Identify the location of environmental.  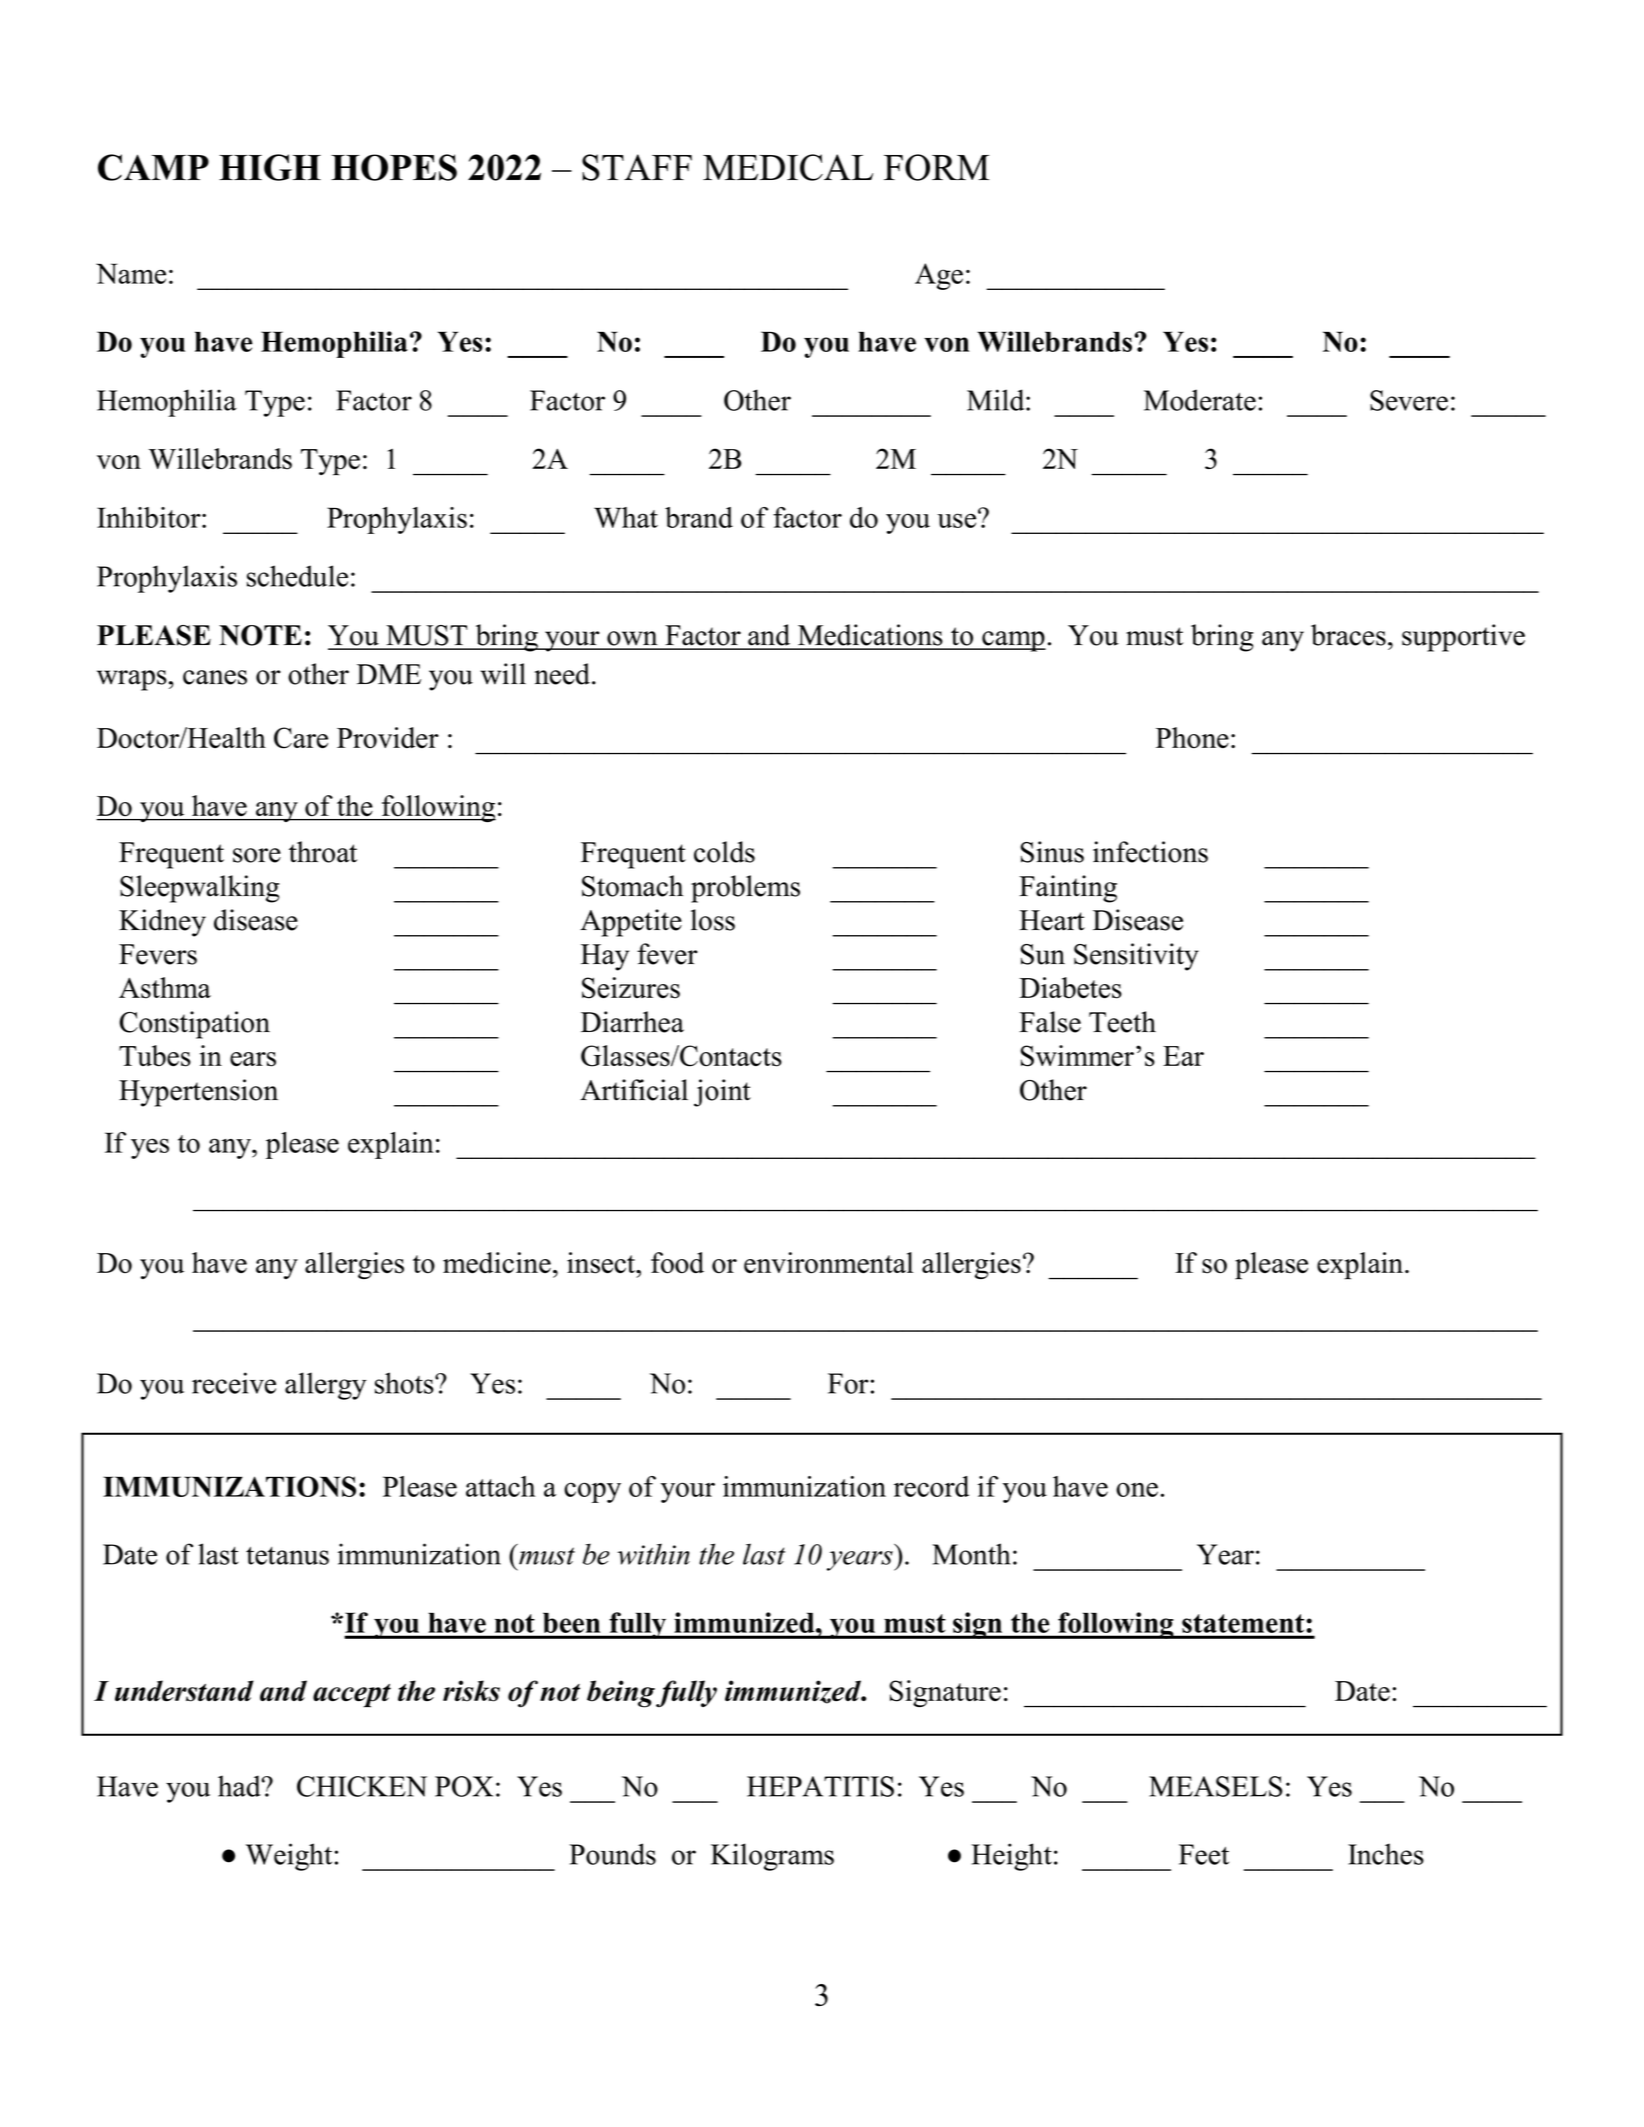
(829, 1263).
